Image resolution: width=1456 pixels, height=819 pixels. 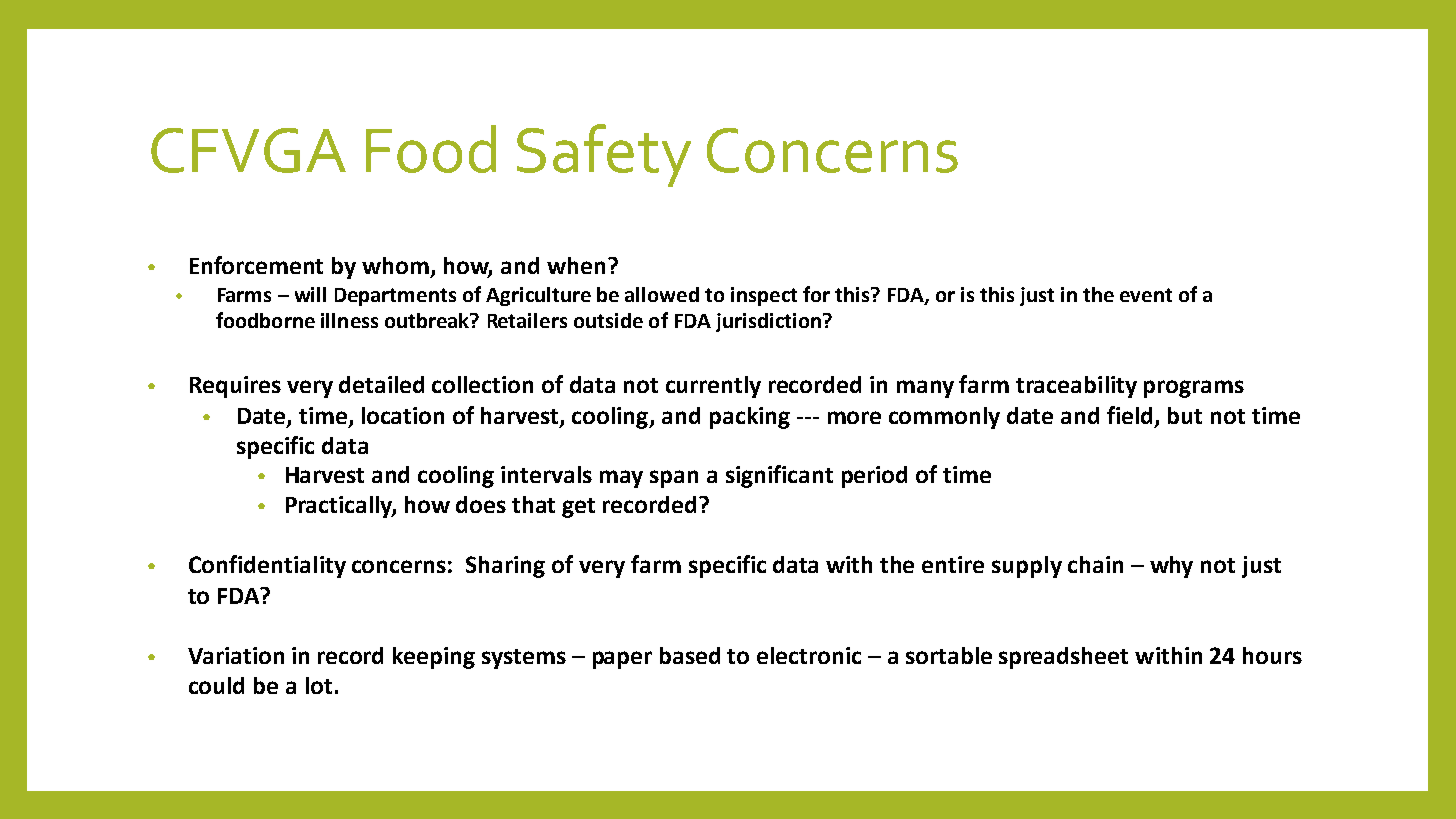 I want to click on Confidentiality, so click(x=267, y=566).
